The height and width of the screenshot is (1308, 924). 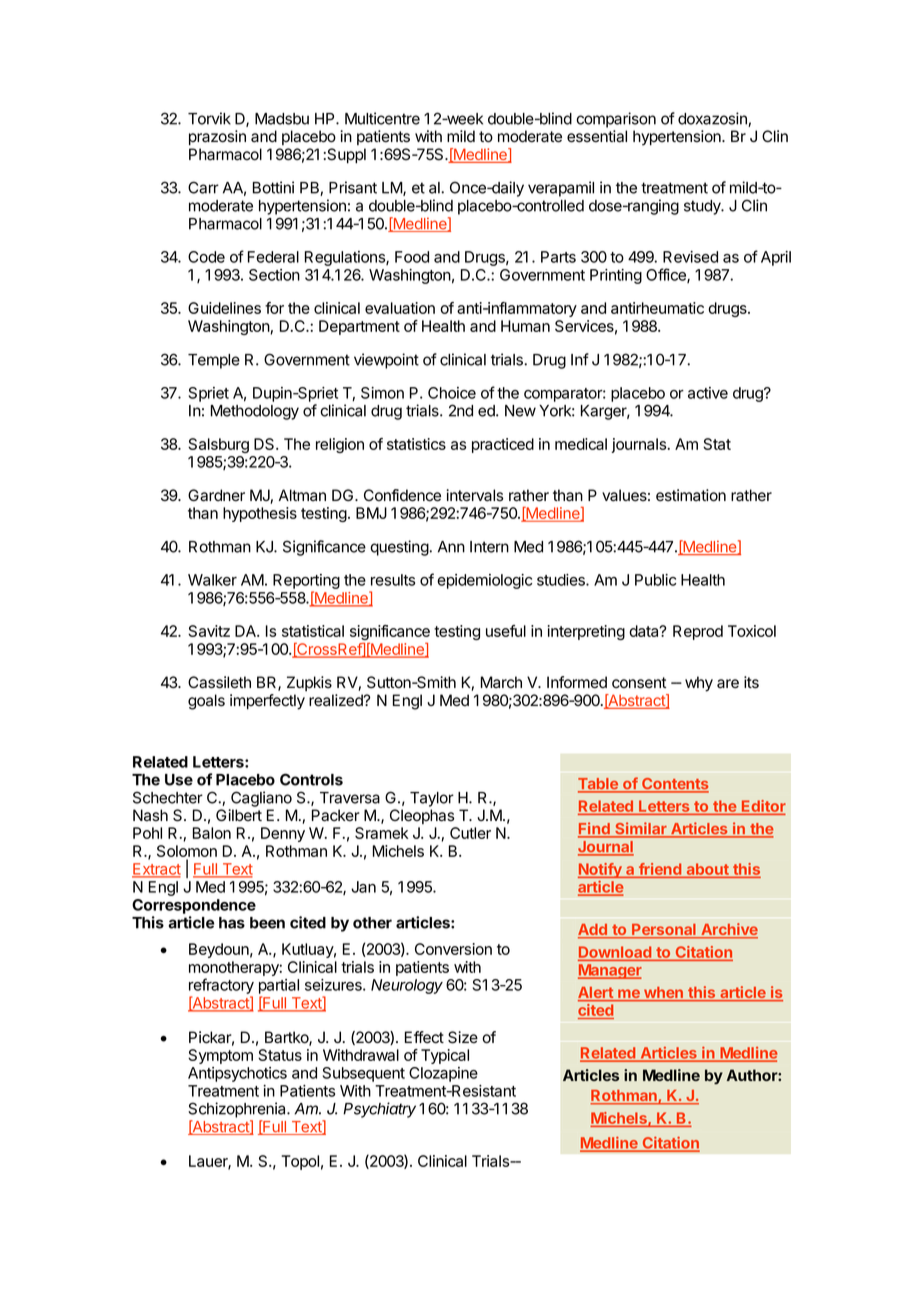 I want to click on Clozapine, so click(x=443, y=1074).
